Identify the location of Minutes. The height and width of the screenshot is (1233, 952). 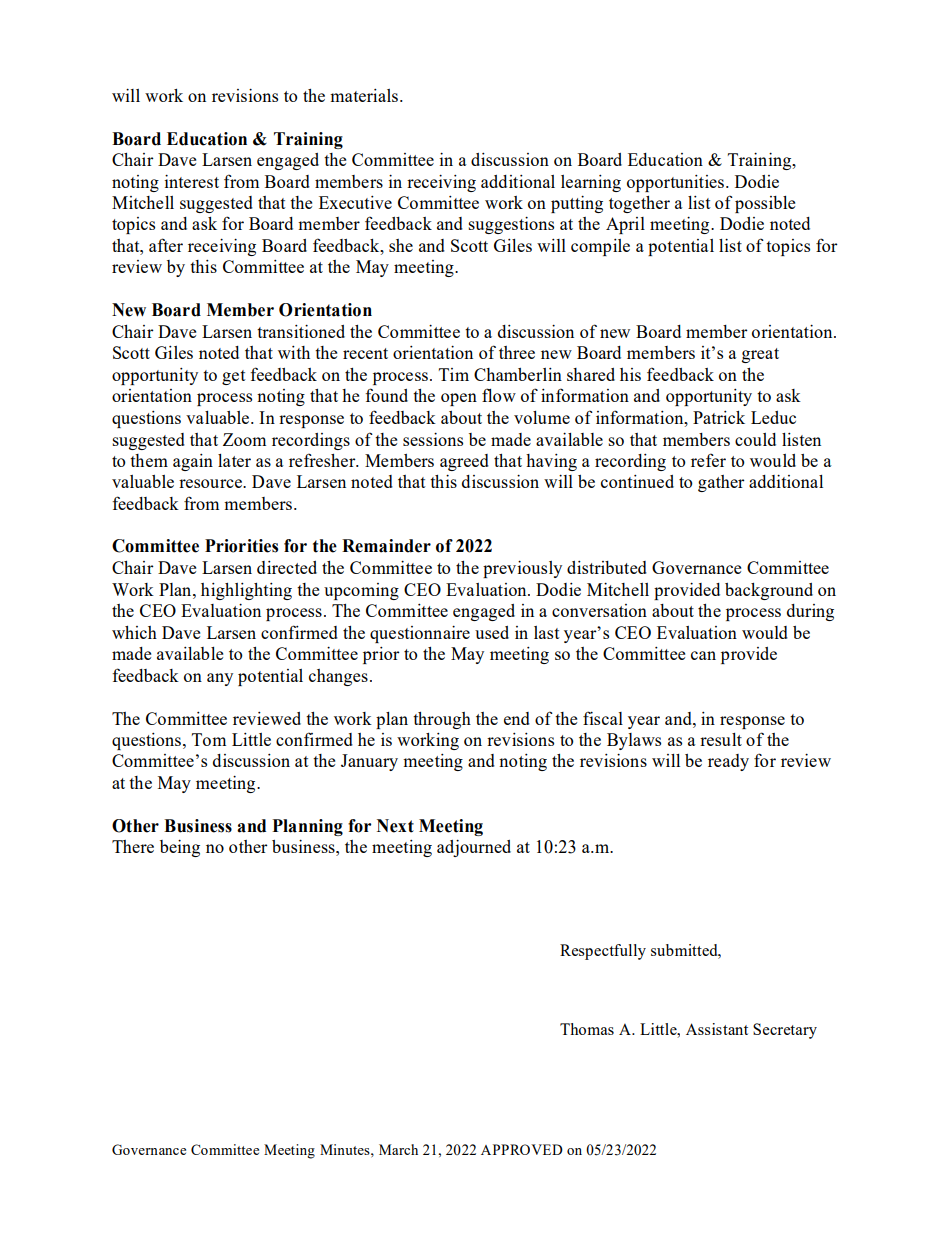
(346, 1149).
